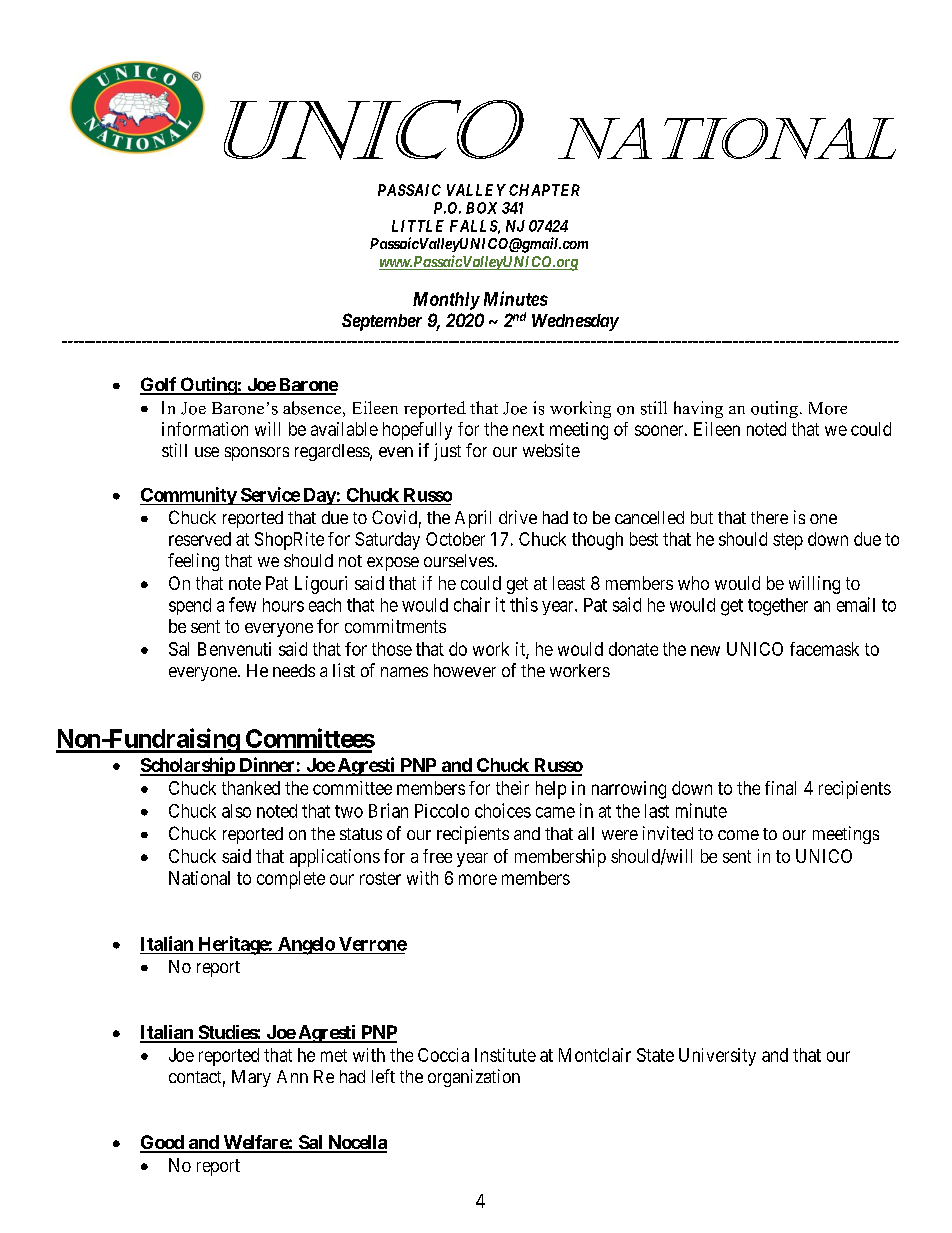 The height and width of the screenshot is (1233, 952). What do you see at coordinates (544, 190) in the screenshot?
I see `CHAPTER` at bounding box center [544, 190].
